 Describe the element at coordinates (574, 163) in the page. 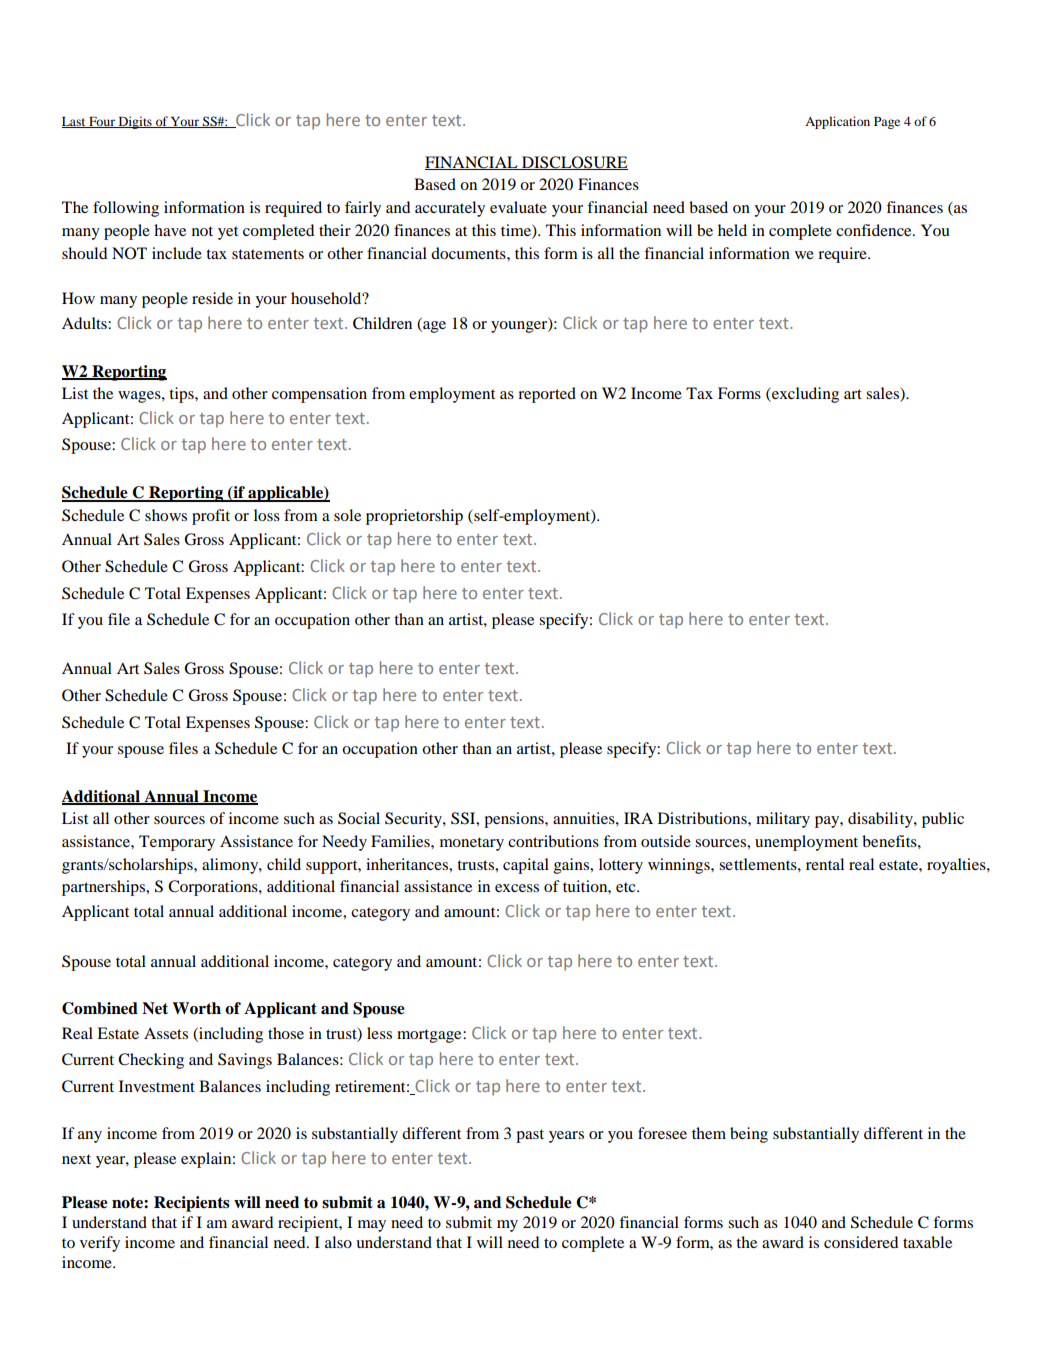

I see `DISCLOSURE` at that location.
